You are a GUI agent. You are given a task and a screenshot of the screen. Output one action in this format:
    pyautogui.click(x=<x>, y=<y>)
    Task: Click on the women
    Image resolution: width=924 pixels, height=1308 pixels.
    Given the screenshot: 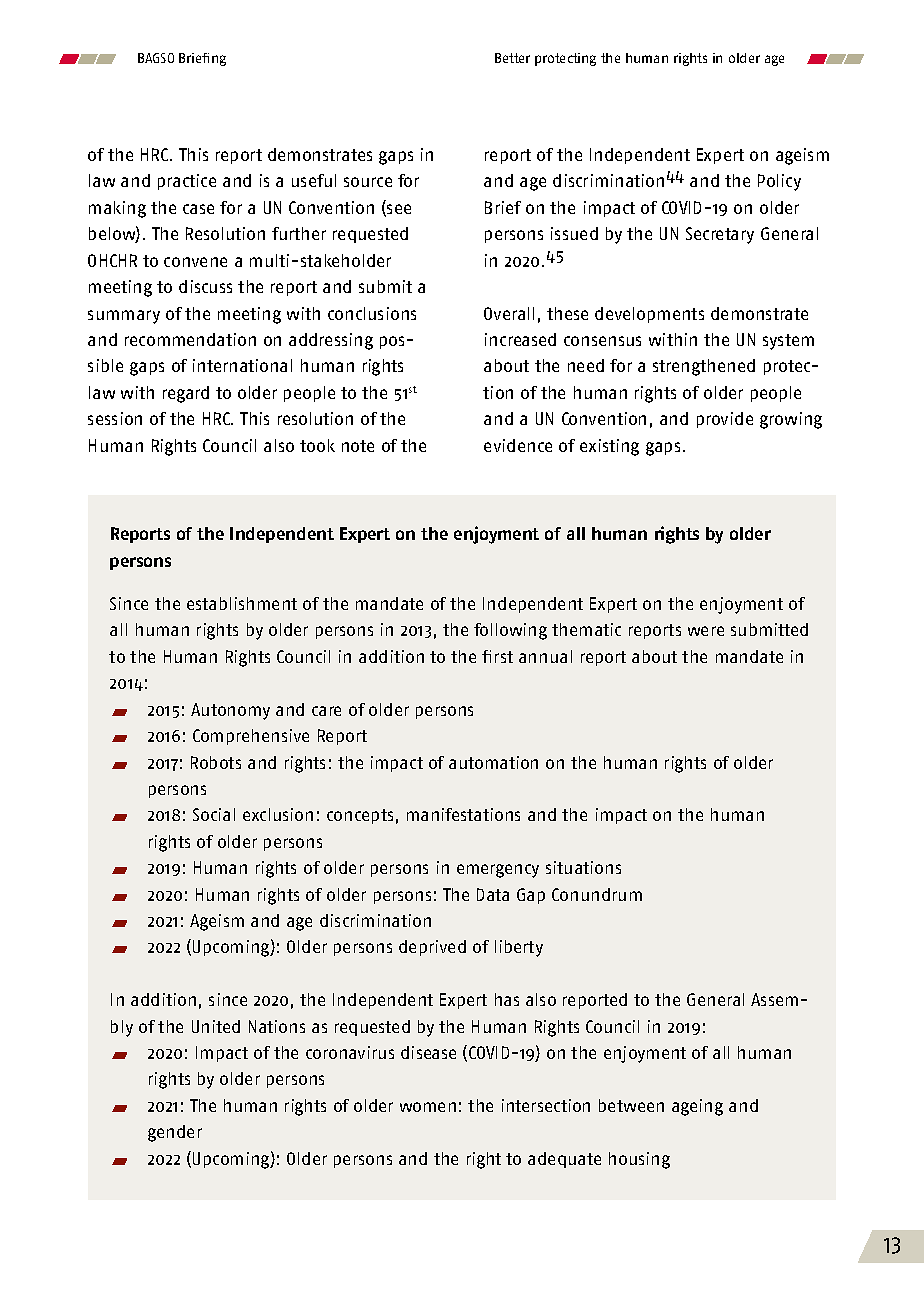 What is the action you would take?
    pyautogui.click(x=428, y=1107)
